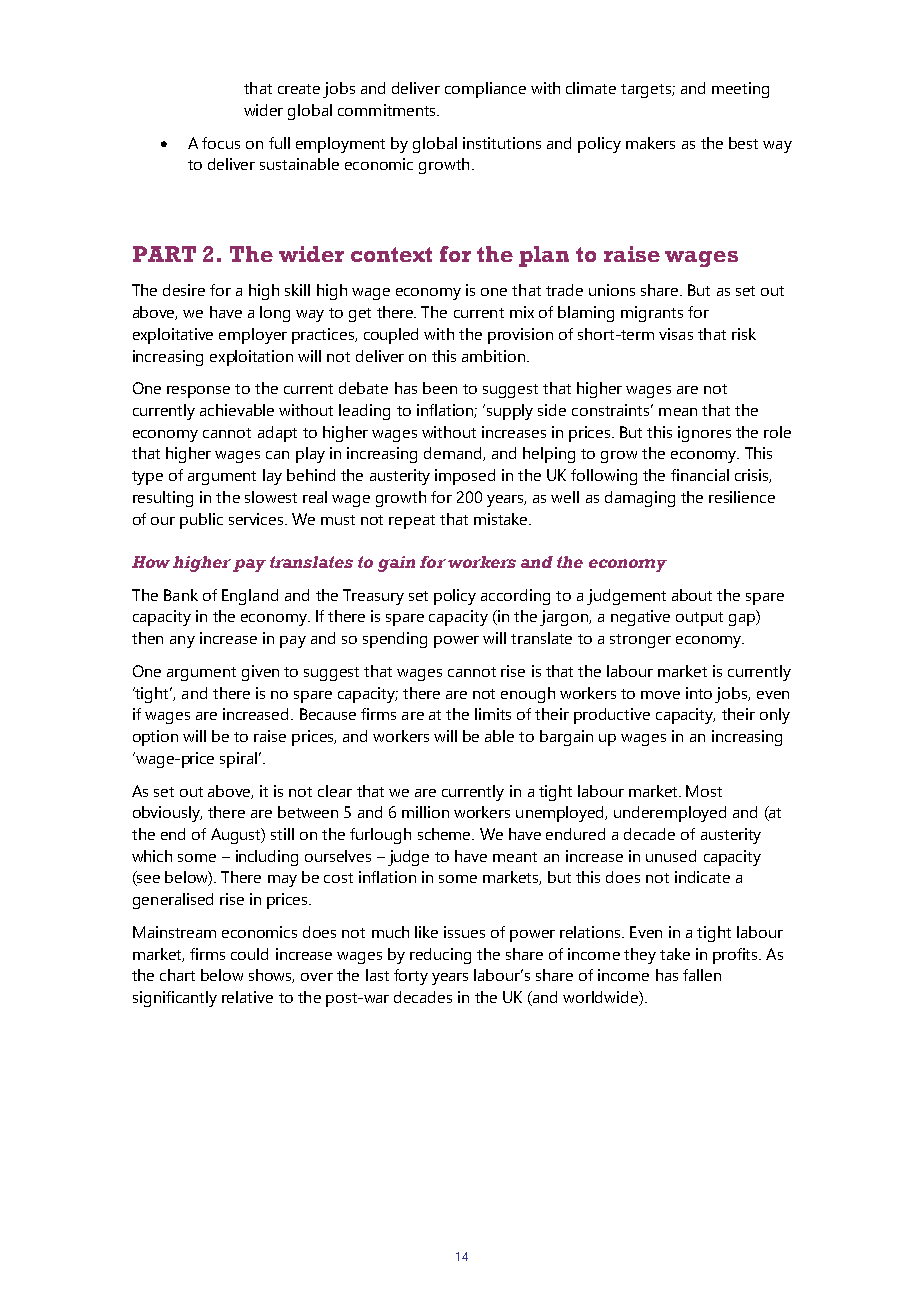 The height and width of the document is (1308, 924). What do you see at coordinates (412, 522) in the document?
I see `repeat` at bounding box center [412, 522].
